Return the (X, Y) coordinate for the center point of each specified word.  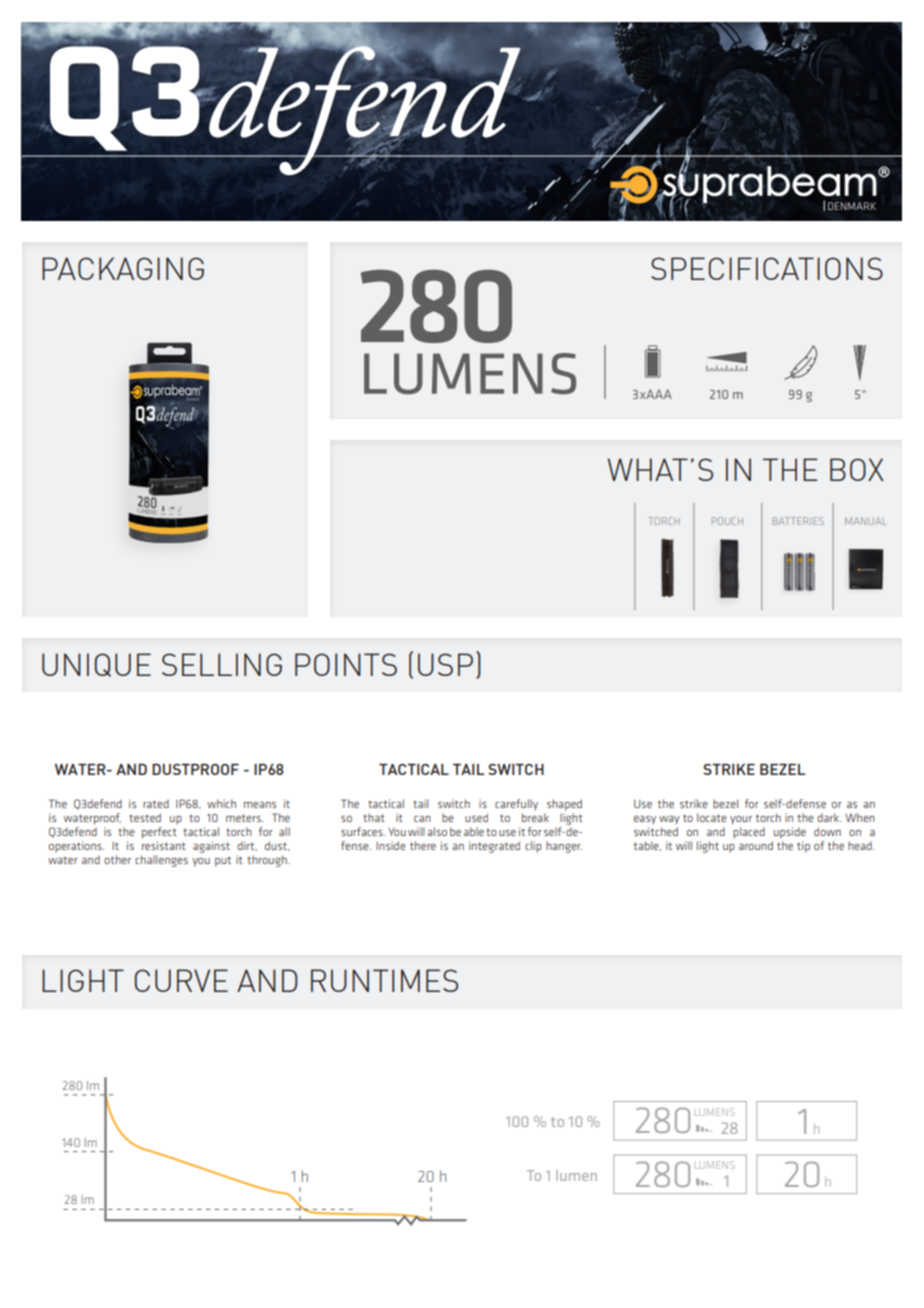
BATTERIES (798, 521)
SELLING (222, 664)
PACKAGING (123, 268)
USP (445, 664)
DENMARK (852, 206)
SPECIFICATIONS (767, 268)
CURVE (181, 980)
